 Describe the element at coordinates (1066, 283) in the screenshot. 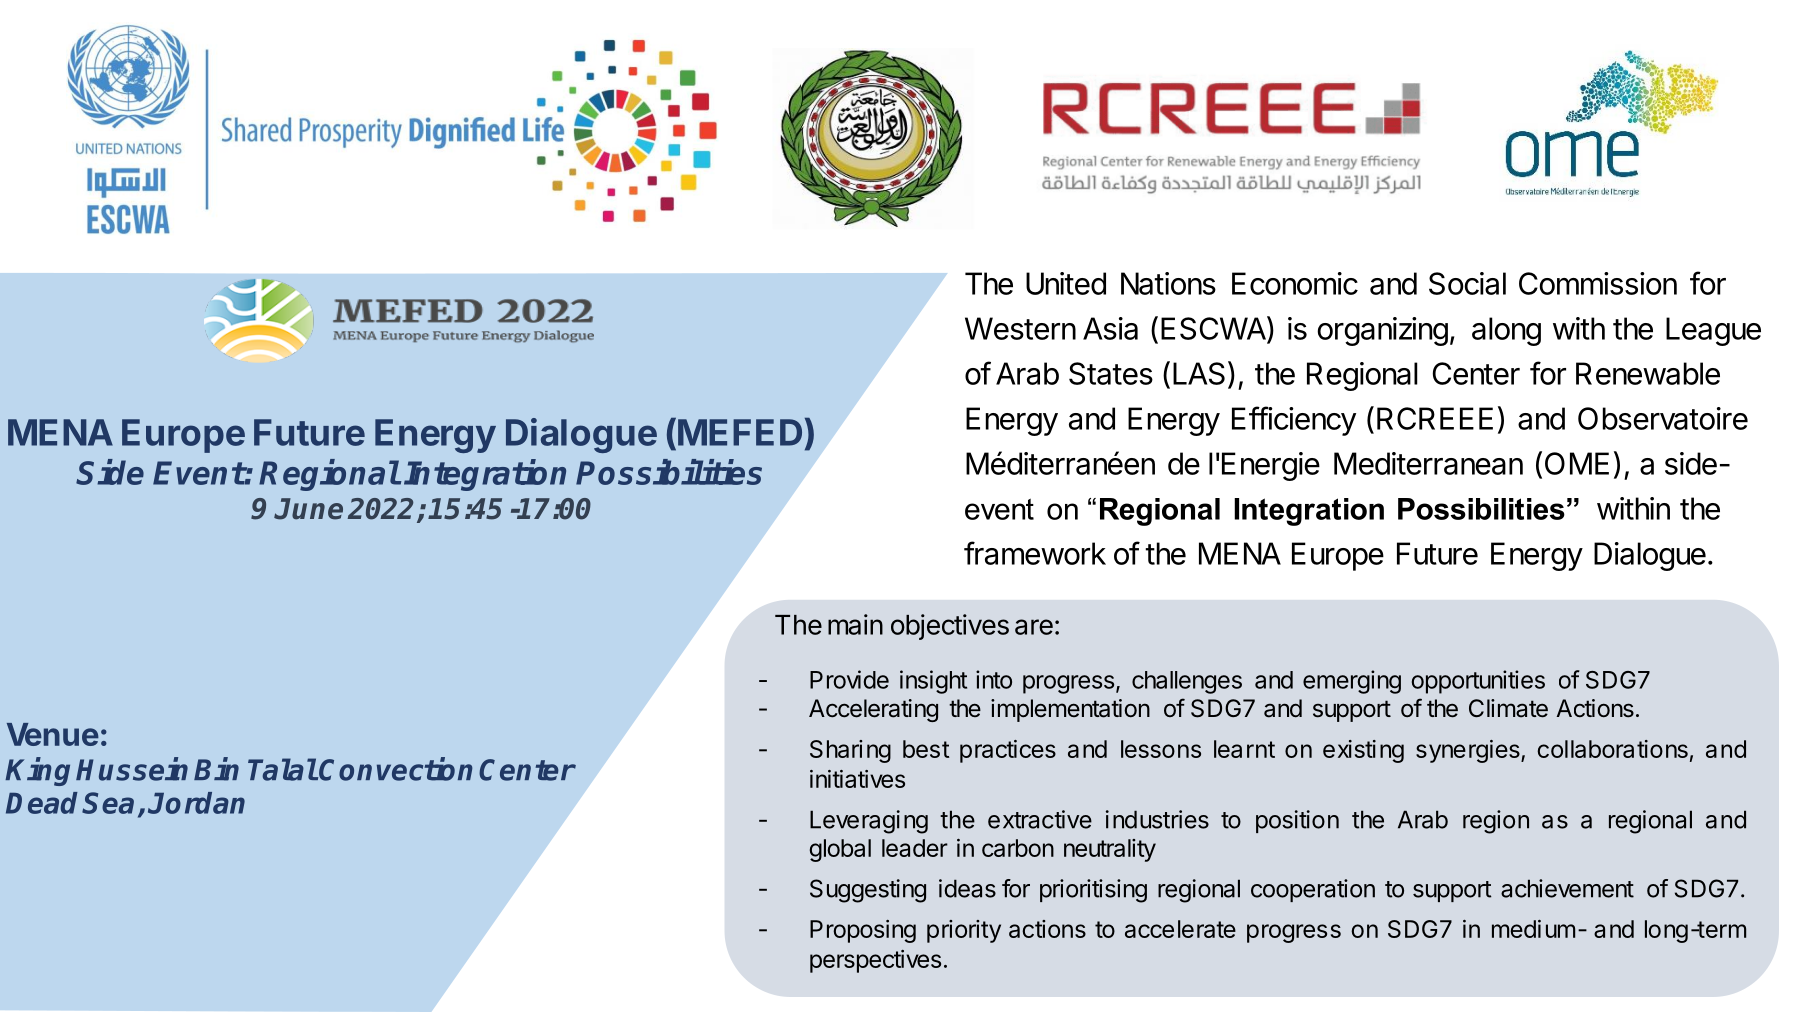

I see `United` at that location.
